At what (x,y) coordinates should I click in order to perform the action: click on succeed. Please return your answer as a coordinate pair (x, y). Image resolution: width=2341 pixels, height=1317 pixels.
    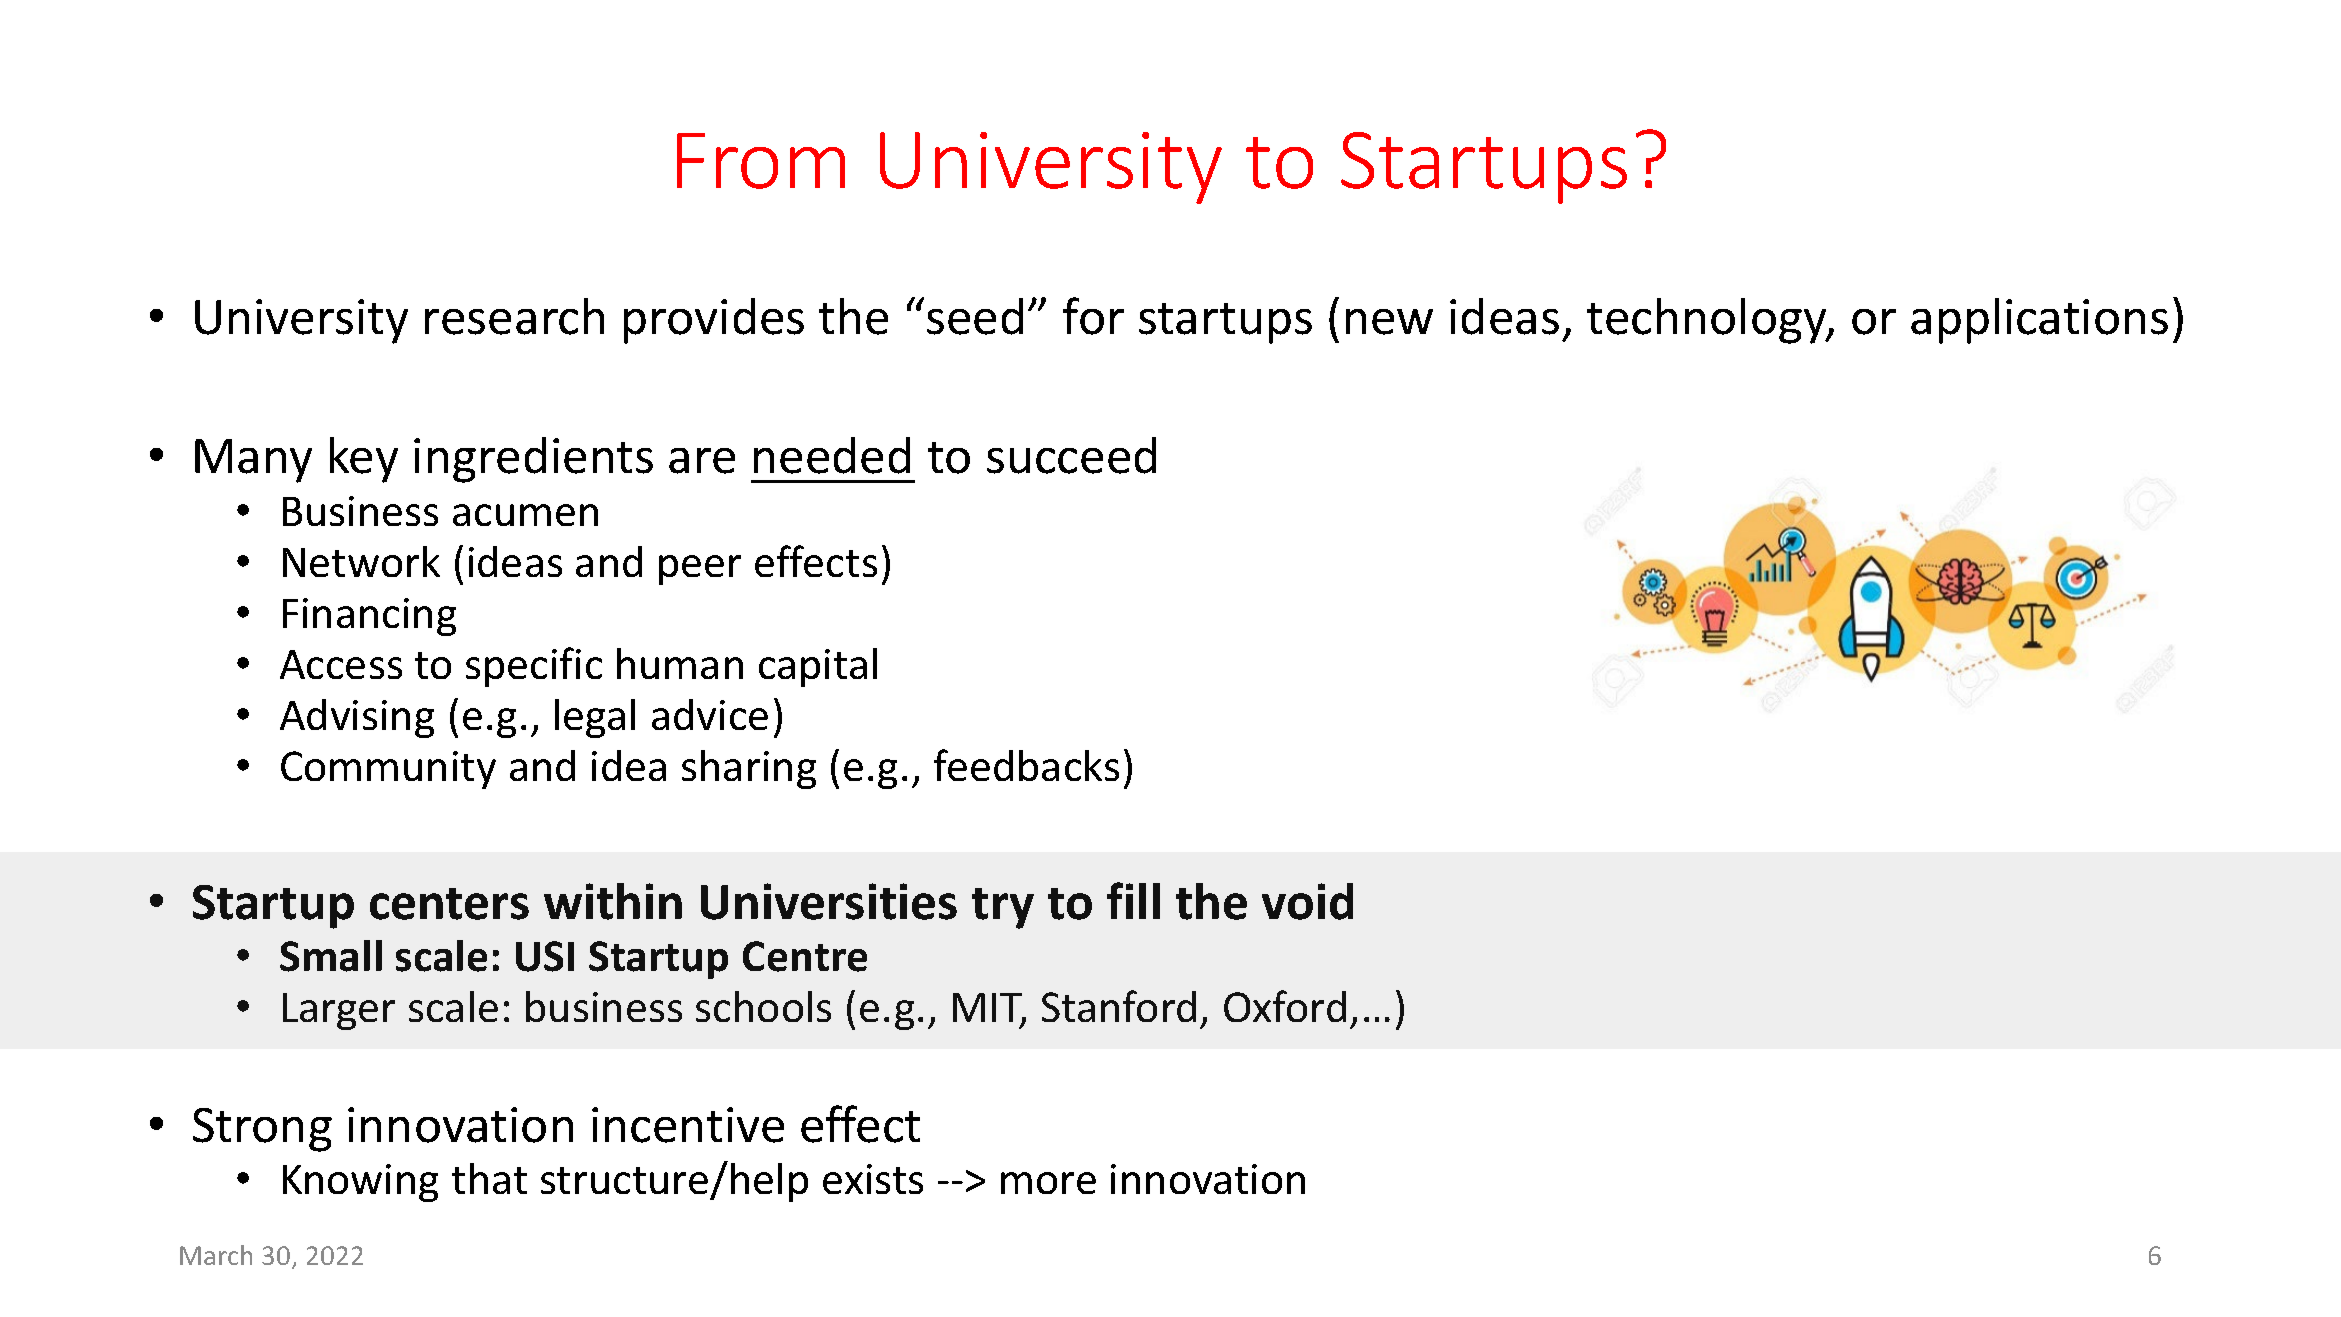
    Looking at the image, I should click on (1071, 455).
